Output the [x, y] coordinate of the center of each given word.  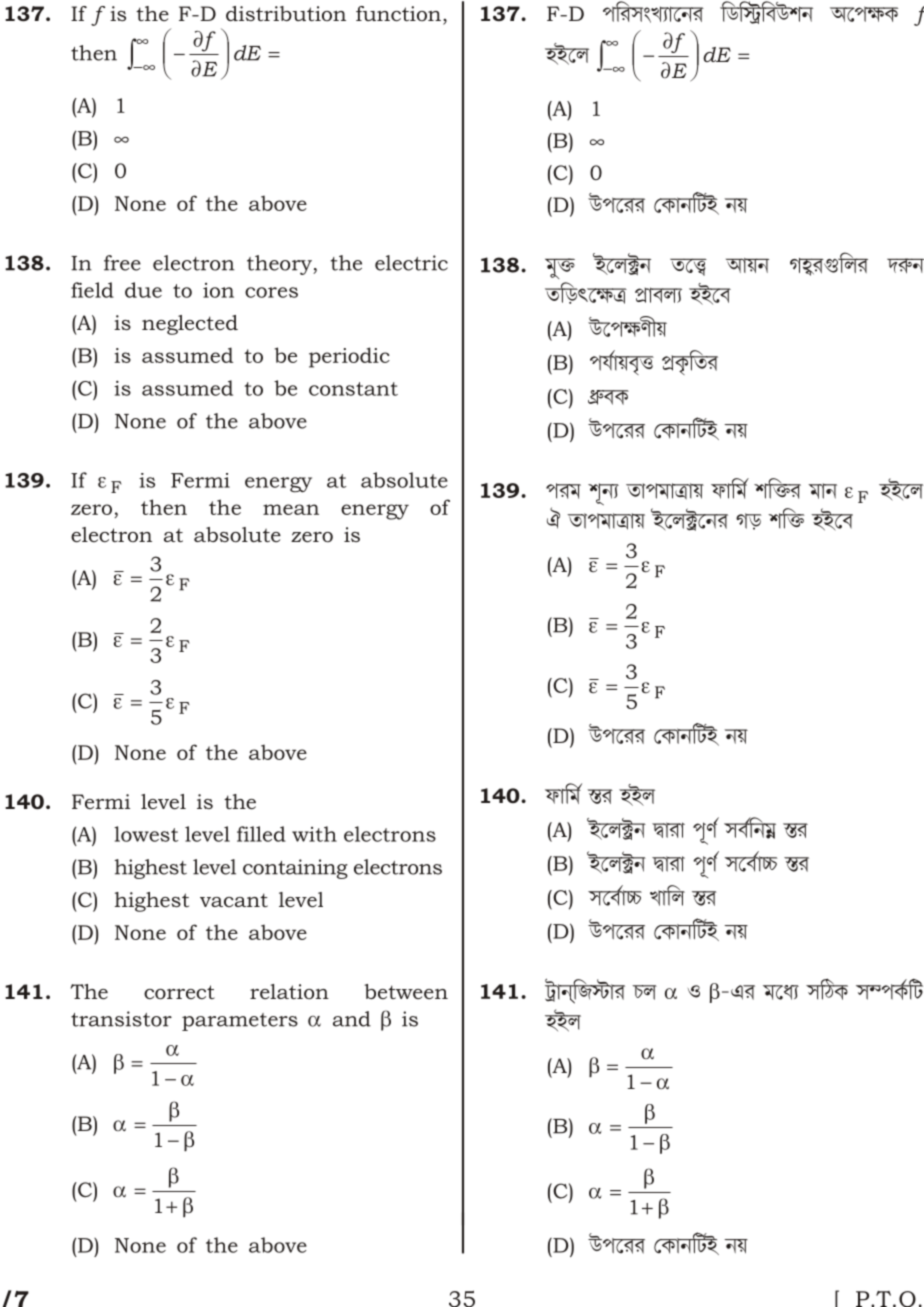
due [143, 290]
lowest [146, 834]
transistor [121, 1019]
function [398, 14]
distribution [286, 13]
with [314, 834]
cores [271, 292]
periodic [349, 357]
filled [261, 834]
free [122, 263]
